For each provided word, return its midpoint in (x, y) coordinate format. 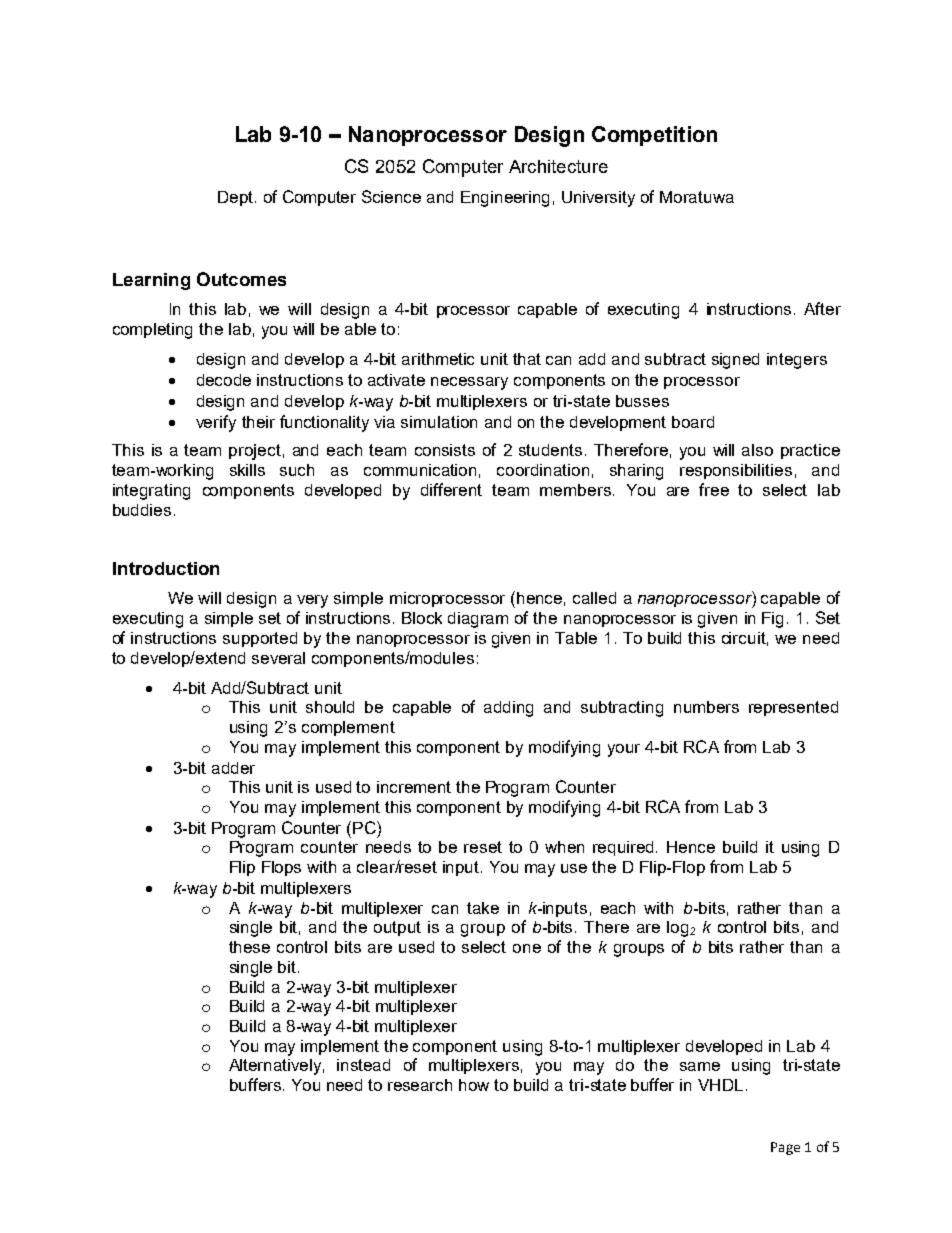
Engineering (505, 199)
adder (233, 768)
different (451, 489)
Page (785, 1148)
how (474, 1085)
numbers (706, 707)
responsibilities (736, 471)
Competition (654, 136)
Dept (235, 198)
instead (363, 1065)
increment (414, 787)
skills (247, 470)
